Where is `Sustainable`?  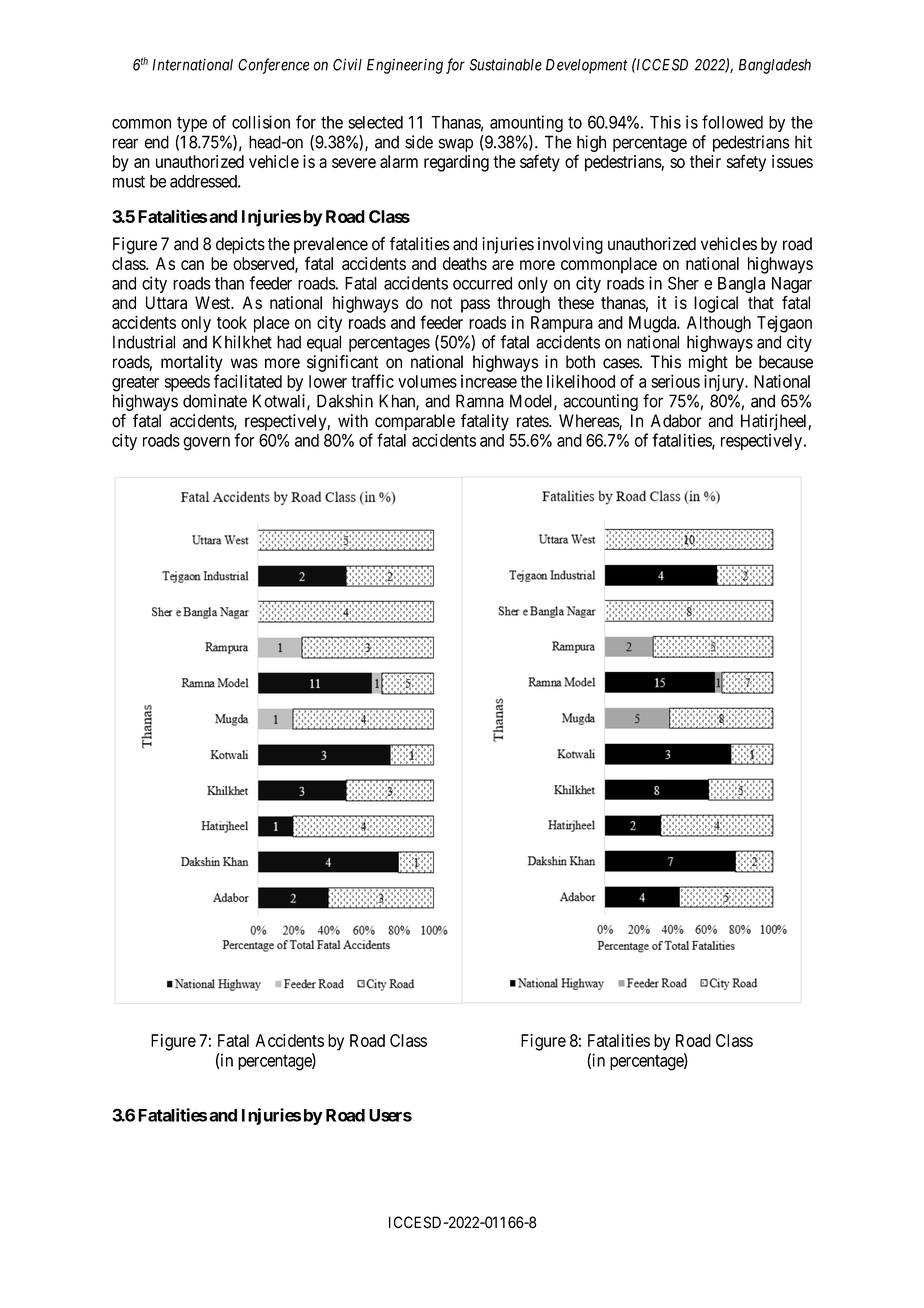
Sustainable is located at coordinates (505, 64).
